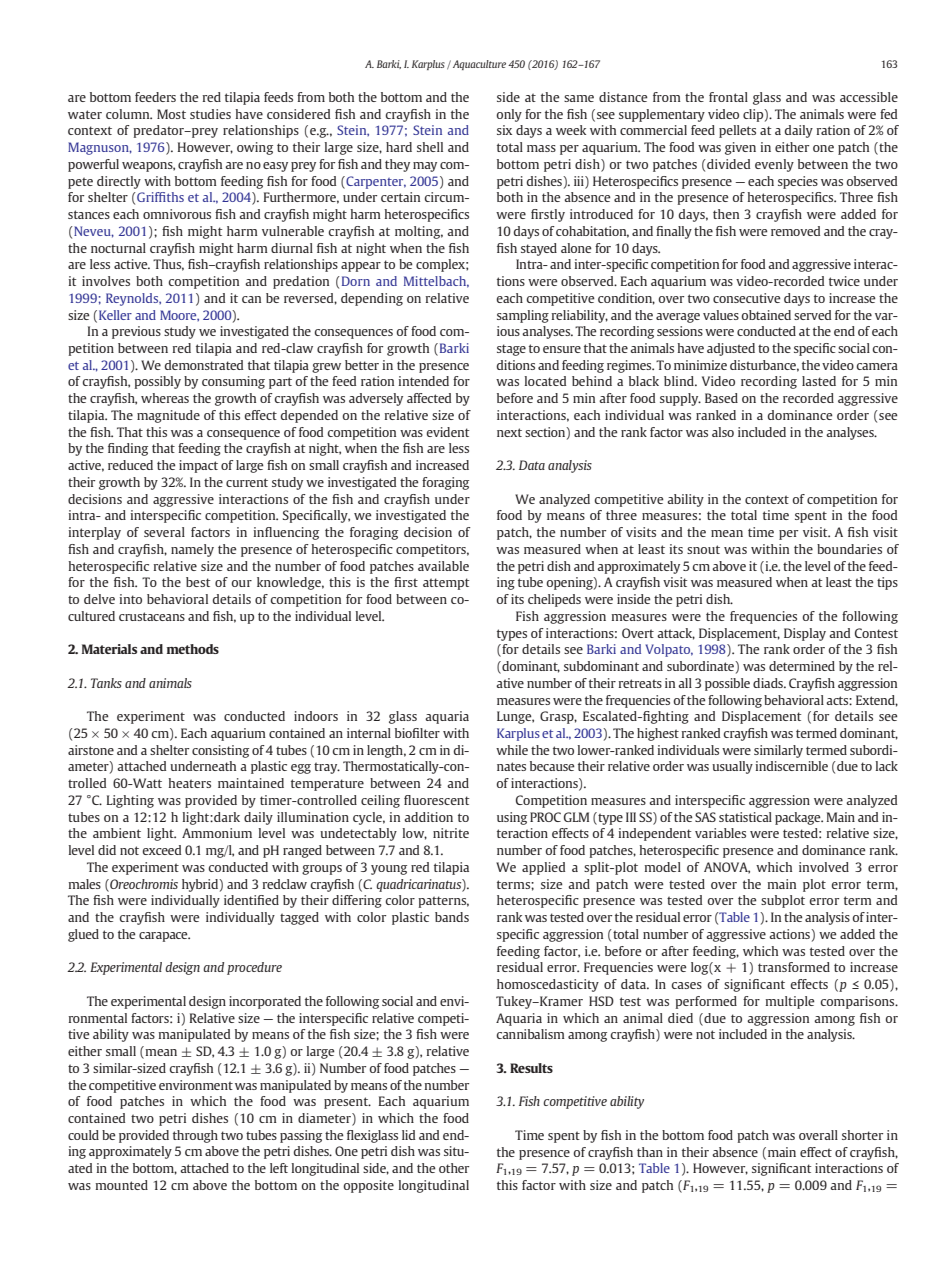  What do you see at coordinates (511, 350) in the screenshot?
I see `stage` at bounding box center [511, 350].
